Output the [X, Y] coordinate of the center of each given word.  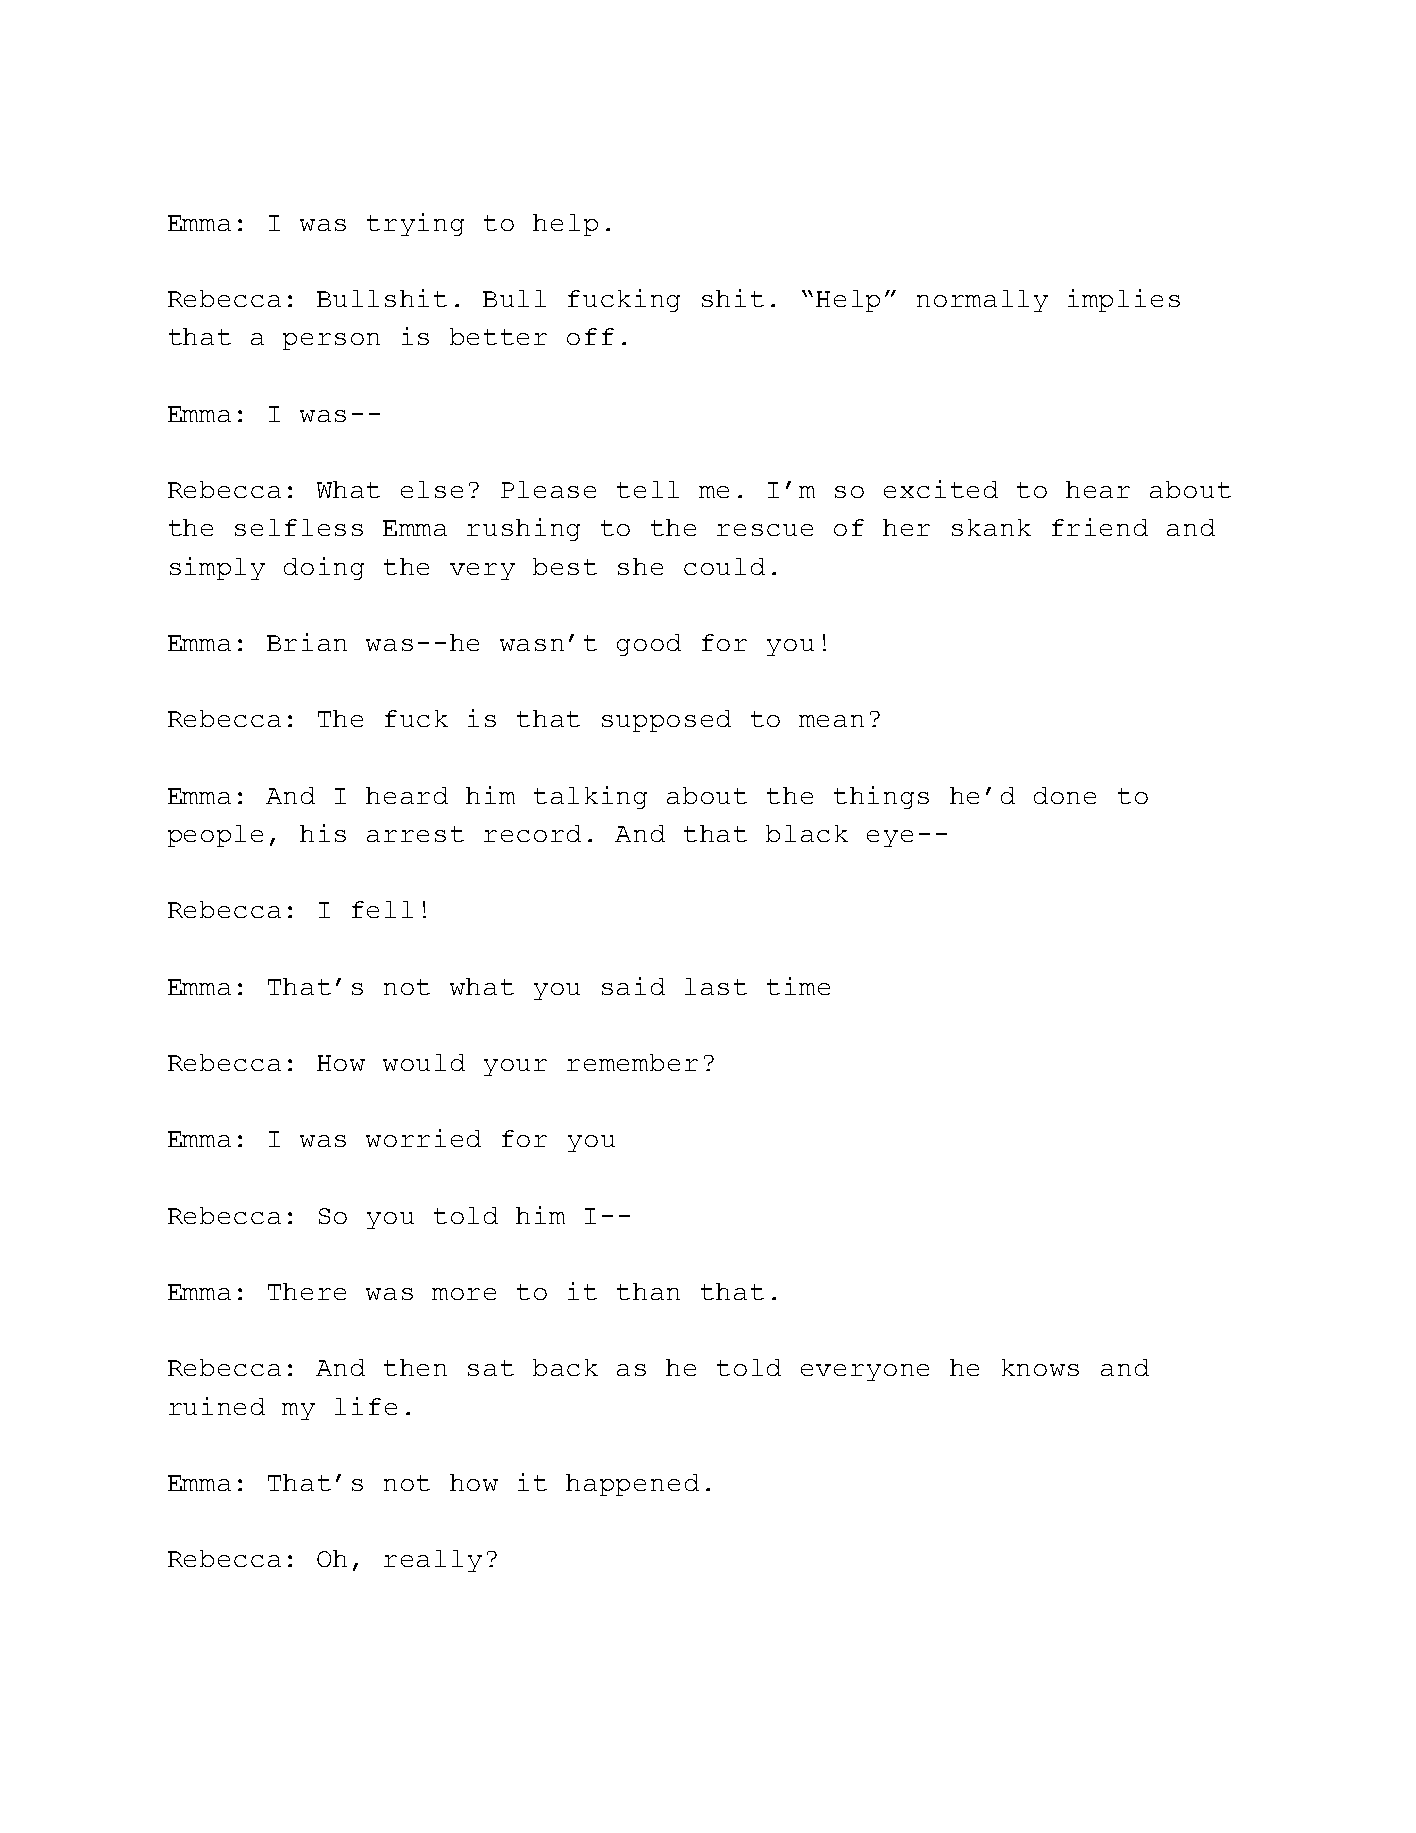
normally [982, 301]
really [433, 1561]
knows [1040, 1367]
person [331, 341]
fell [382, 909]
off [590, 336]
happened [632, 1485]
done [1065, 795]
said [633, 986]
